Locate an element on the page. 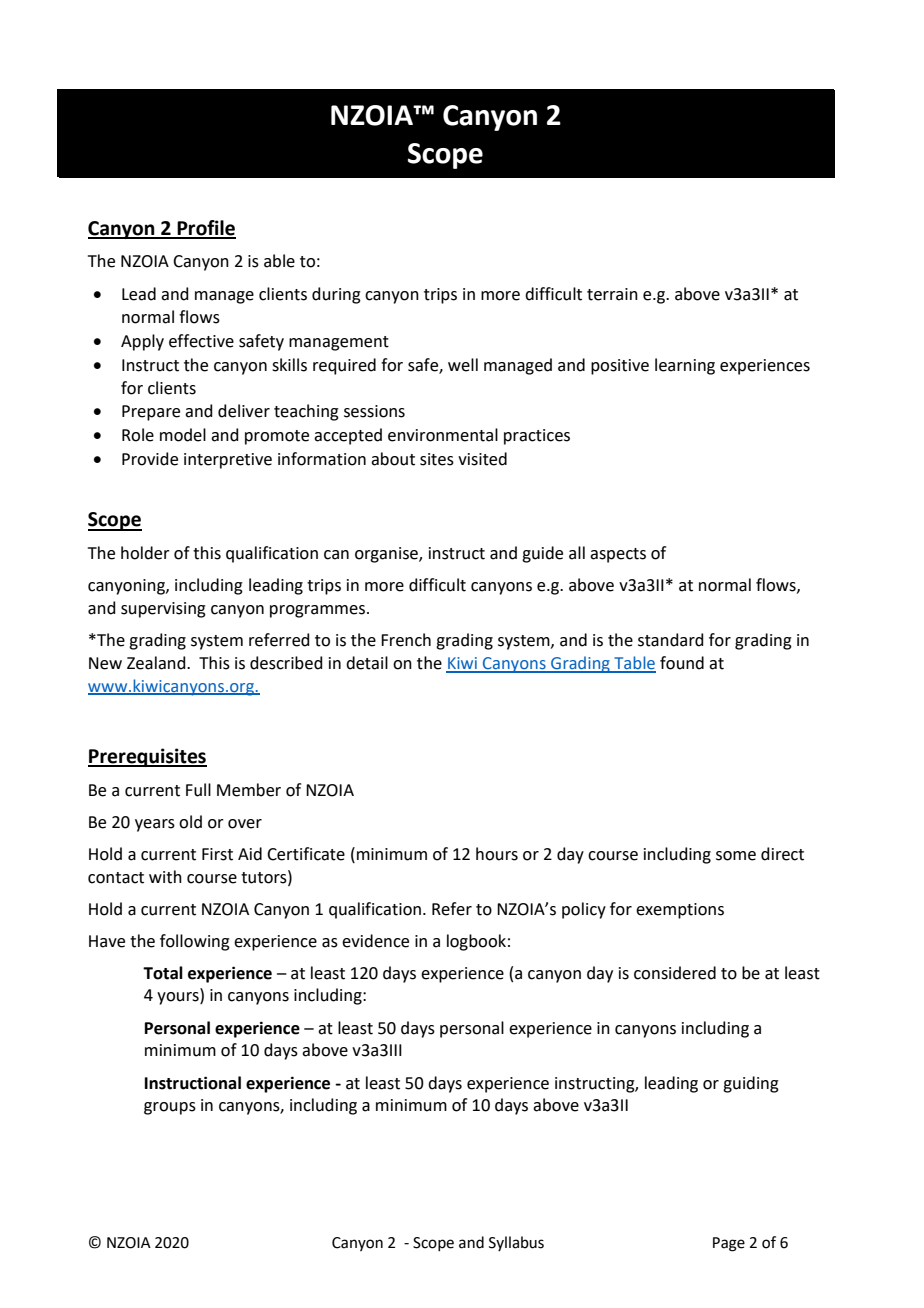 This document has width=924, height=1308. Full is located at coordinates (198, 790).
